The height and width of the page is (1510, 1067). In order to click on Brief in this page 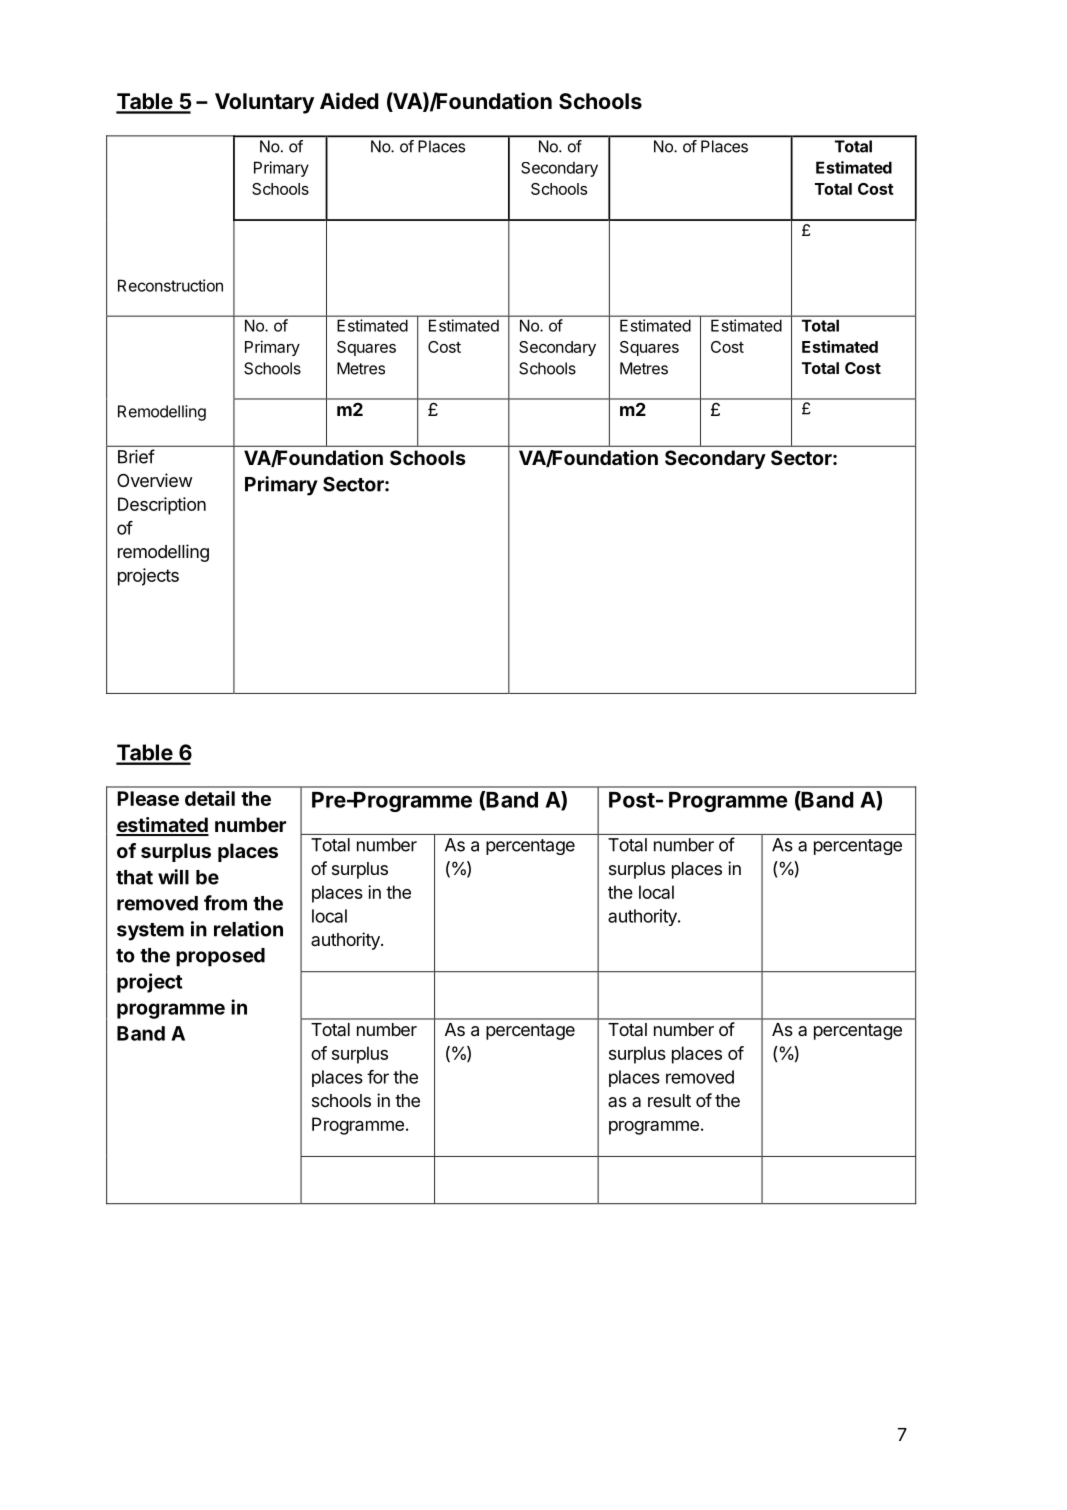, I will do `click(136, 456)`.
